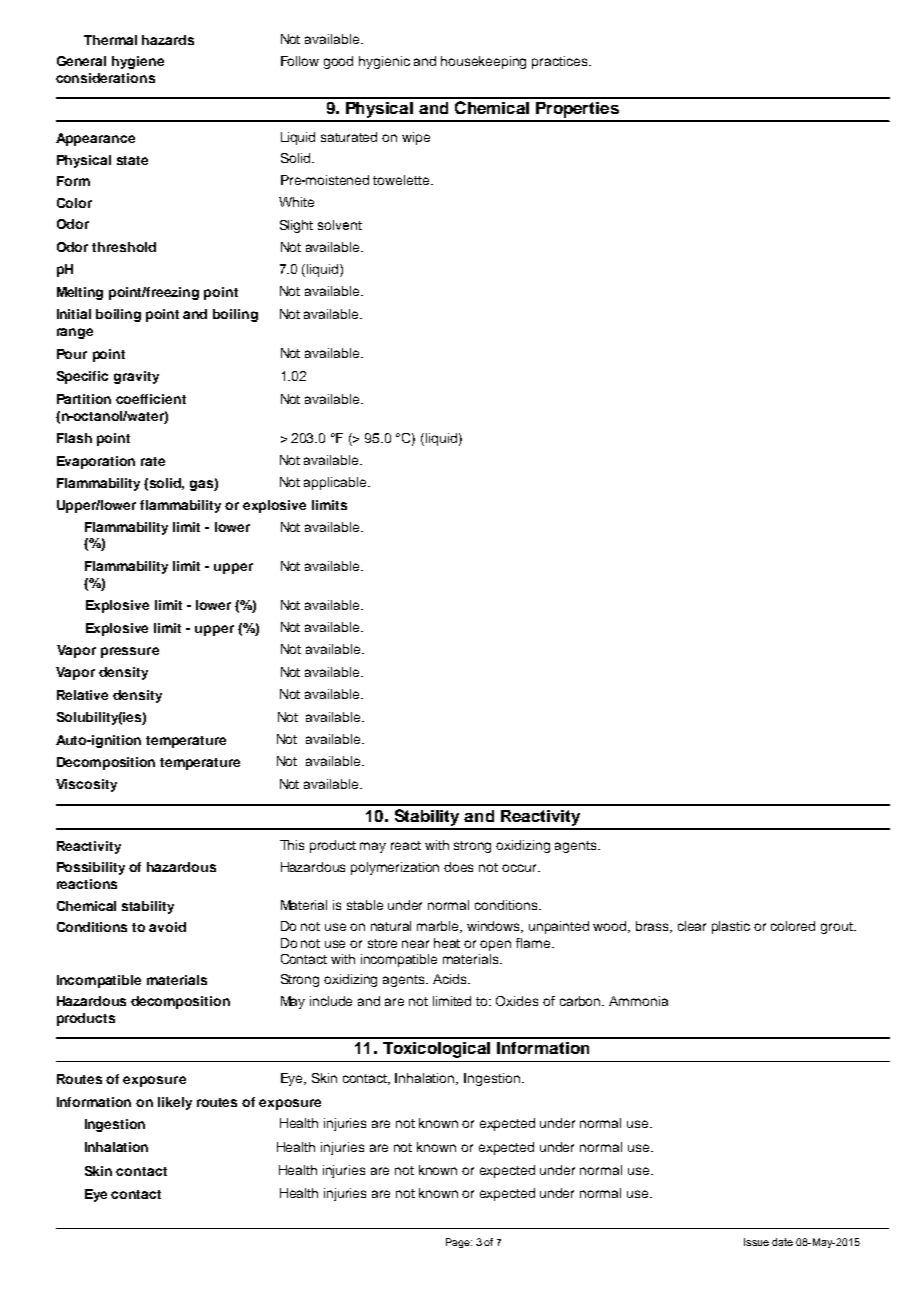 The image size is (924, 1309). I want to click on does, so click(458, 867).
